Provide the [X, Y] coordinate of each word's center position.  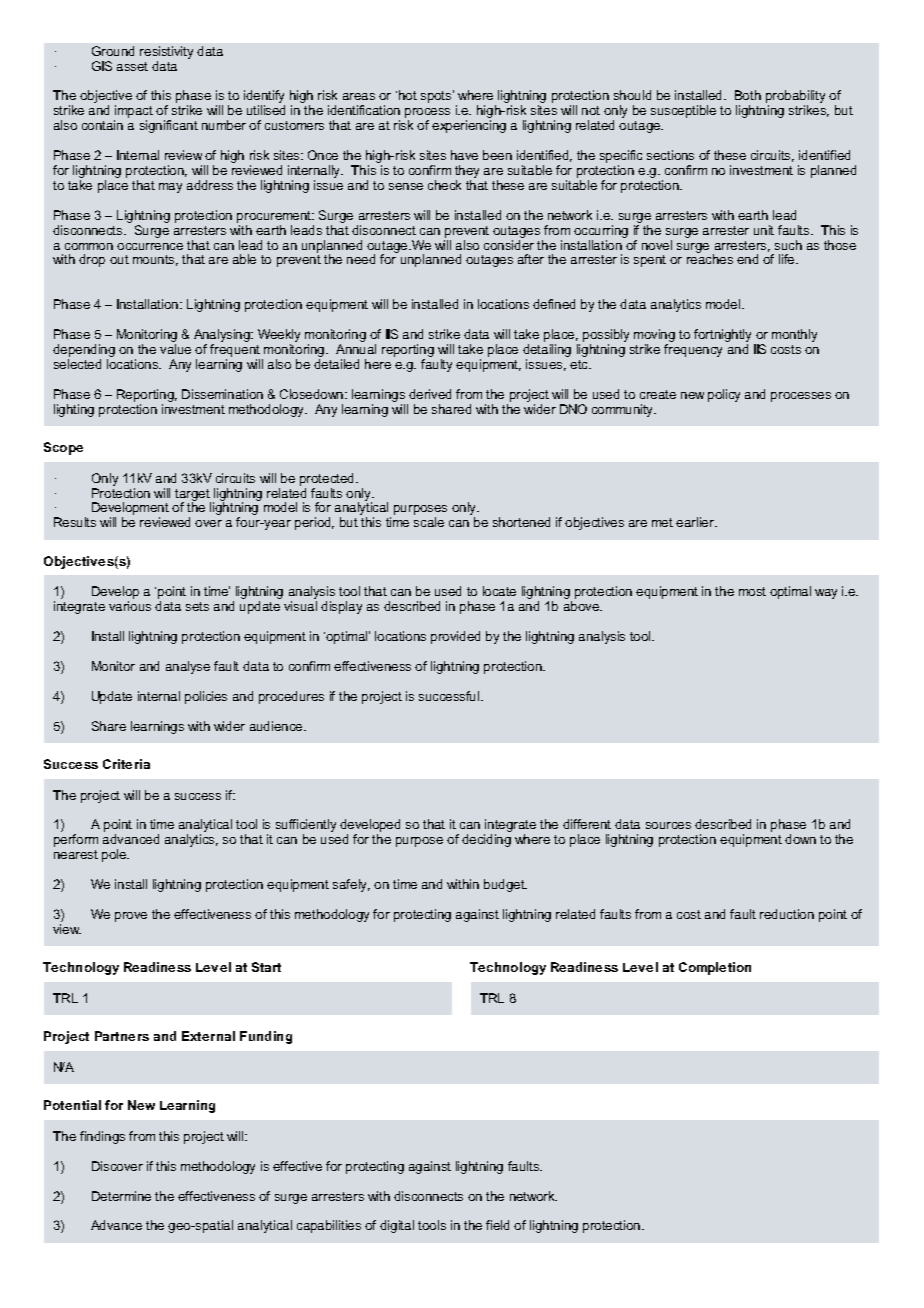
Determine [121, 1196]
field [497, 1225]
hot [408, 95]
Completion [715, 968]
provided [455, 637]
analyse [188, 667]
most [752, 591]
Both [748, 95]
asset [132, 66]
